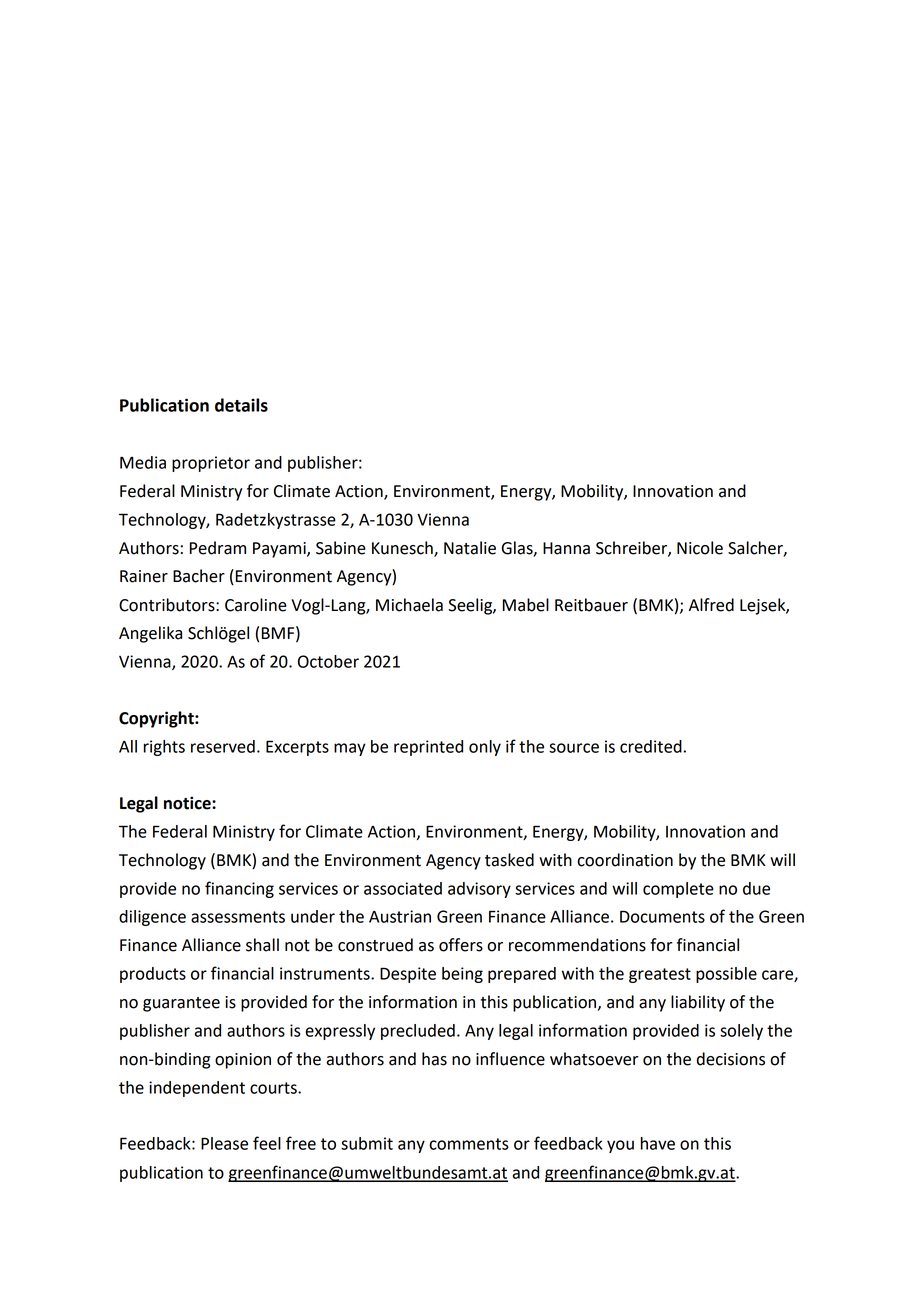 The image size is (924, 1308). What do you see at coordinates (470, 548) in the document?
I see `Natalie` at bounding box center [470, 548].
